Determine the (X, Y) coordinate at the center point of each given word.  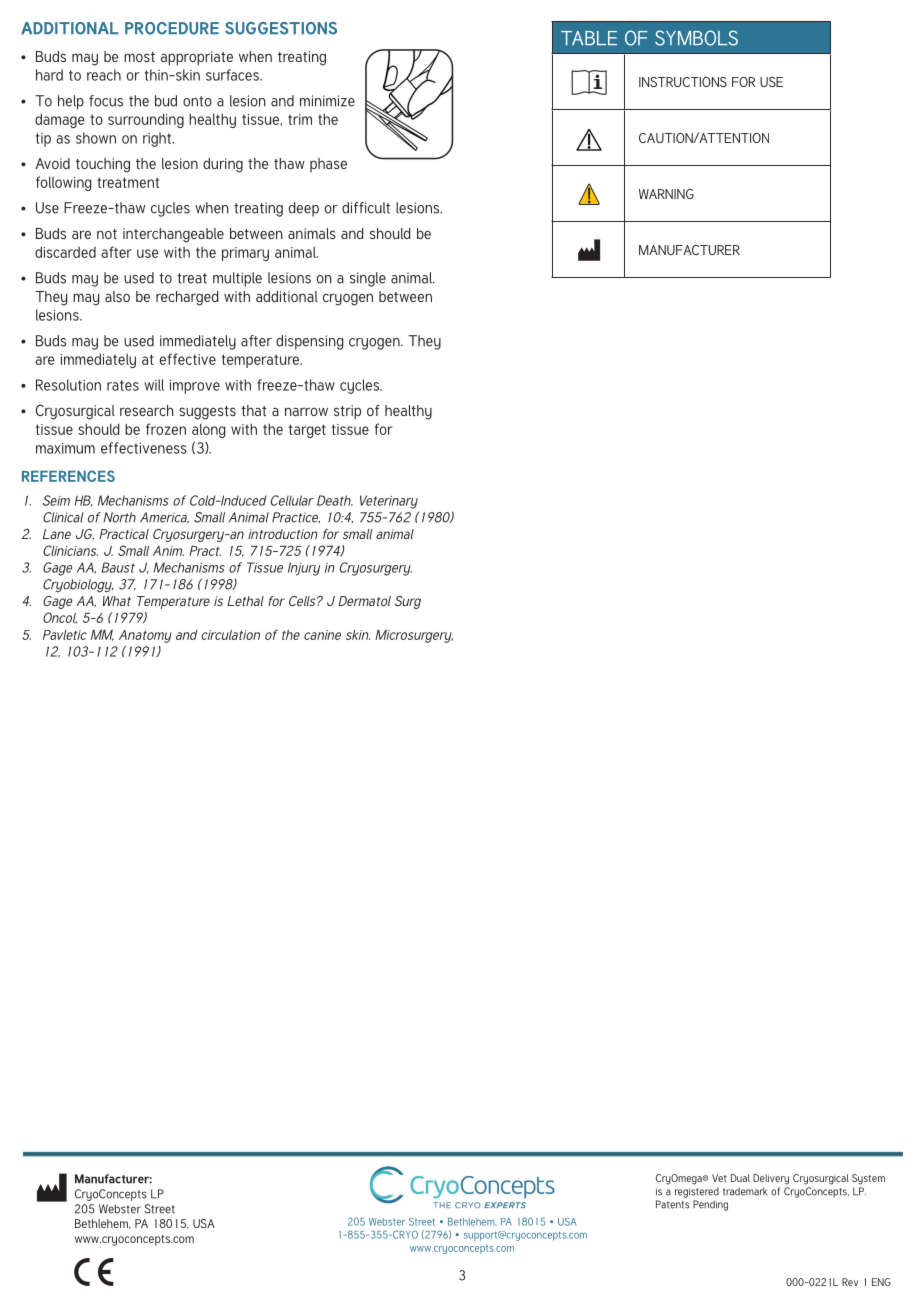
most (139, 57)
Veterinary (389, 502)
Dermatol (364, 601)
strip (347, 412)
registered (697, 1193)
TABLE (589, 38)
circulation (230, 635)
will (154, 385)
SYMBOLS (696, 38)
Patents (672, 1204)
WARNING (666, 194)
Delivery (771, 1179)
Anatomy (145, 636)
